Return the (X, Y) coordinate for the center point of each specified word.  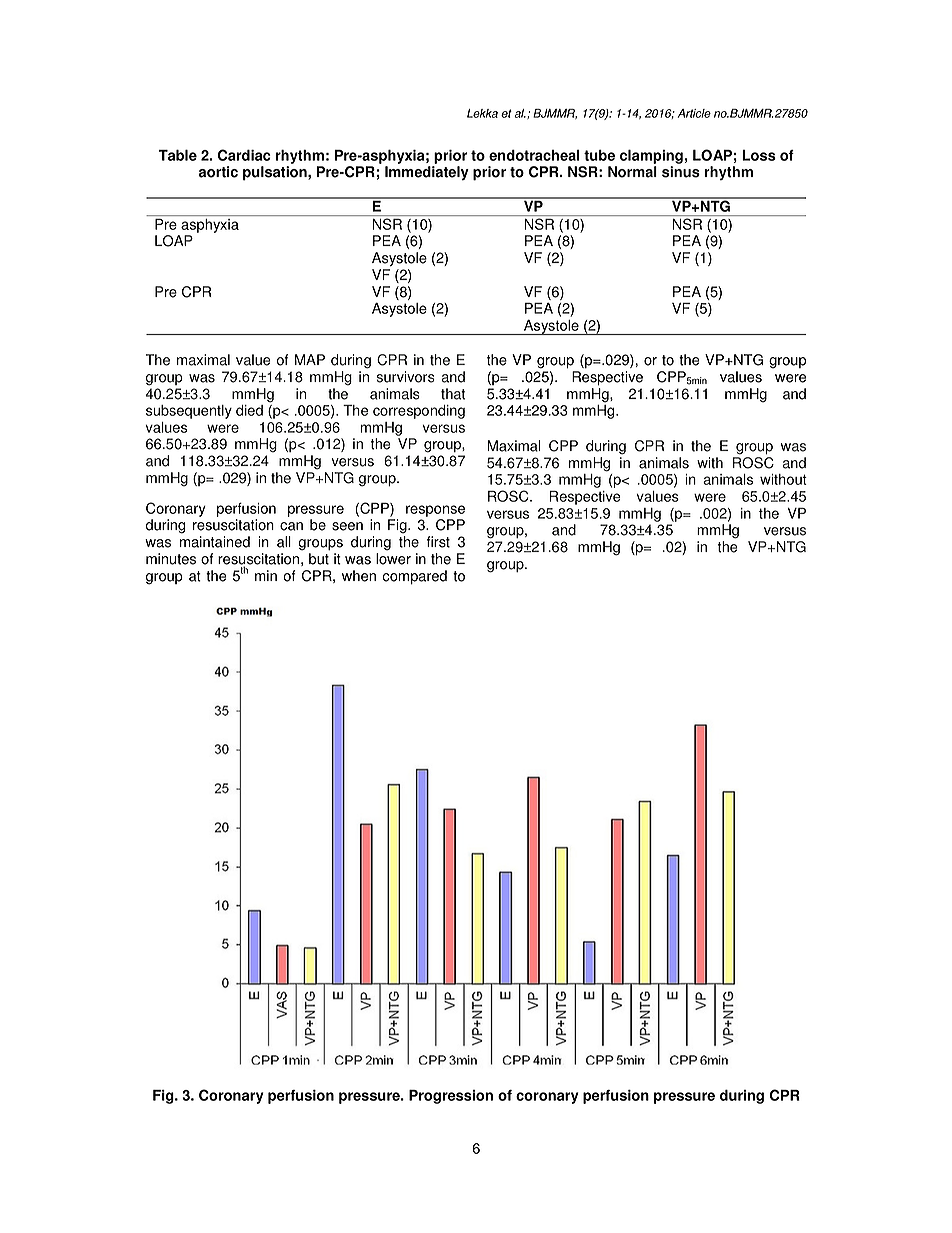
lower (393, 559)
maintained (215, 542)
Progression (451, 1097)
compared (415, 577)
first (438, 542)
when (359, 576)
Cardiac (244, 155)
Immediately (427, 173)
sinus (681, 172)
